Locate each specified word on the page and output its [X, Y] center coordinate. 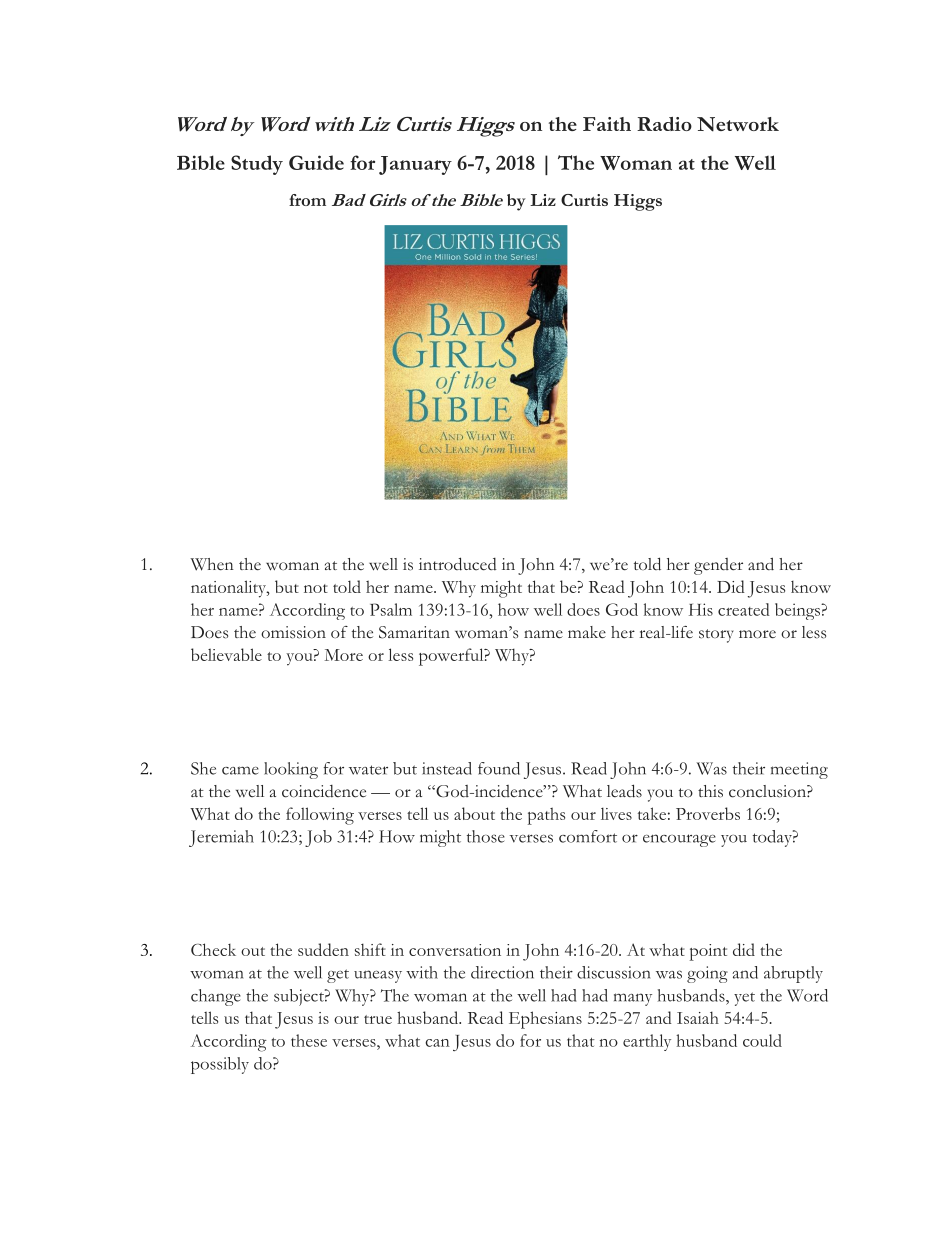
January [415, 165]
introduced [458, 564]
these [309, 1040]
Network [738, 124]
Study [257, 165]
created [744, 609]
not [316, 588]
